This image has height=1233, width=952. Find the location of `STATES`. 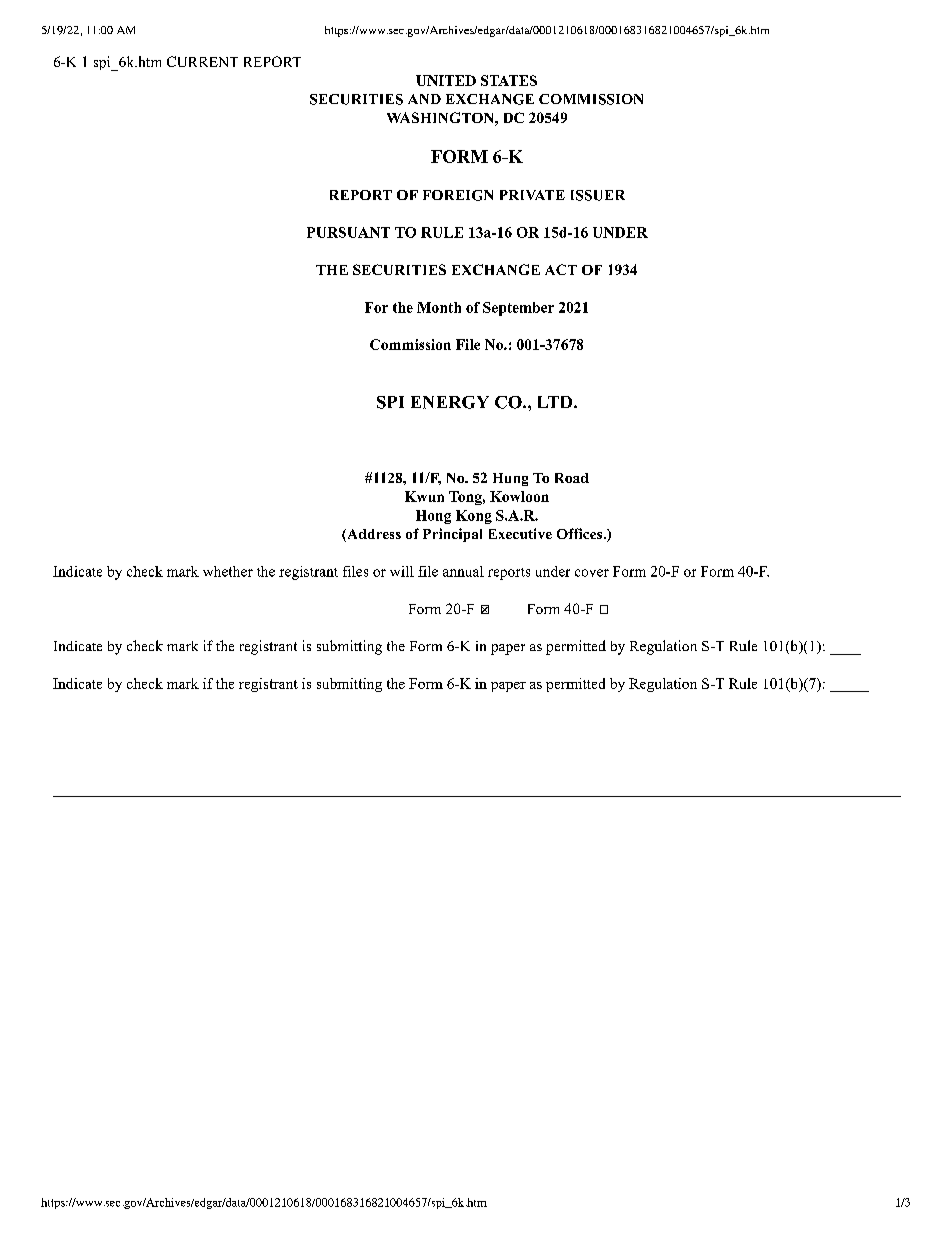

STATES is located at coordinates (509, 80).
